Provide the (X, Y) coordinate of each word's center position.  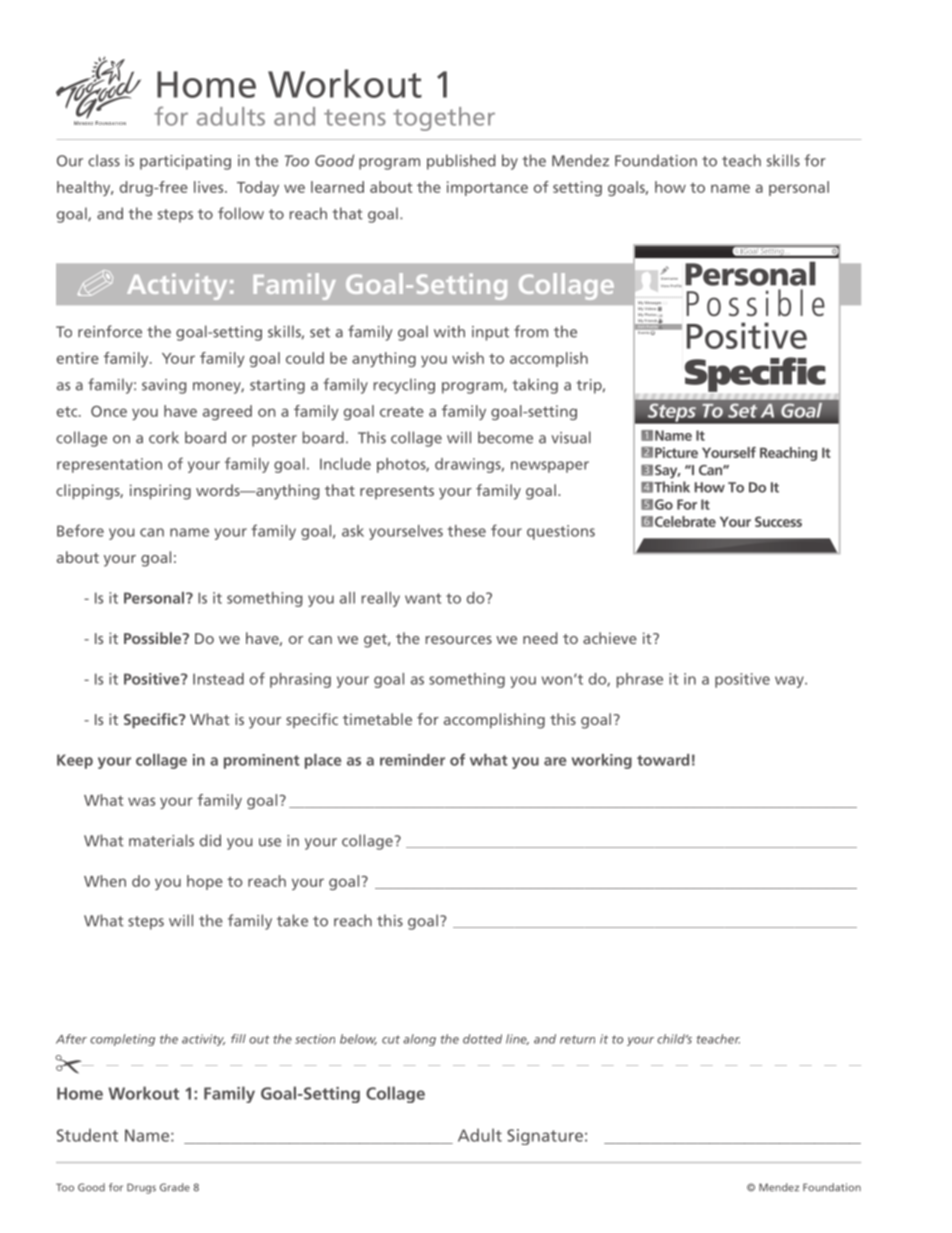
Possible (154, 638)
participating (185, 162)
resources (459, 640)
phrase (640, 680)
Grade (175, 1187)
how (670, 187)
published (461, 162)
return (577, 1039)
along (419, 1040)
